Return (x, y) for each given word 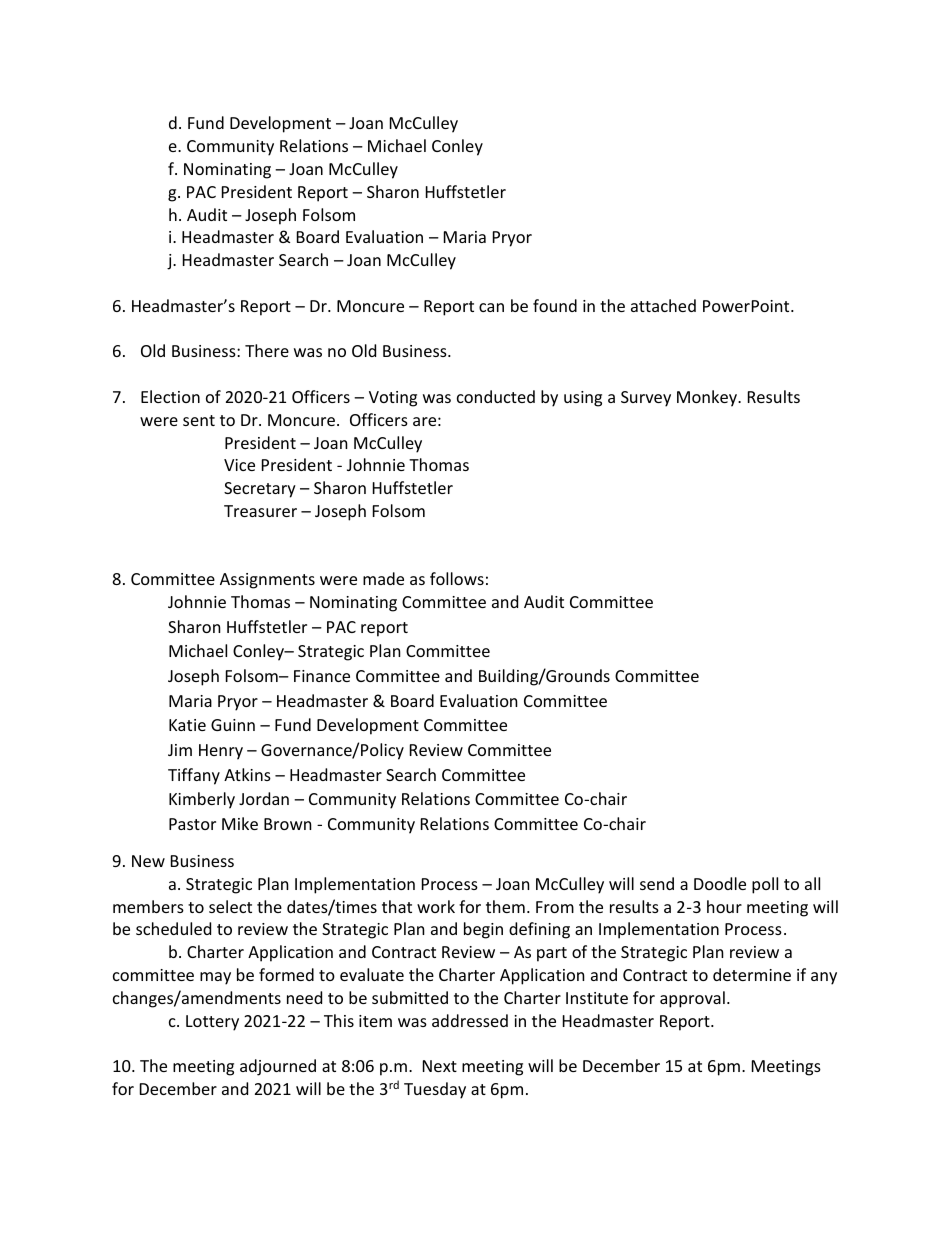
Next (440, 1066)
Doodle (720, 883)
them (505, 906)
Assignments (267, 581)
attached (663, 305)
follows (457, 578)
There (267, 350)
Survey (646, 399)
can (491, 307)
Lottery (212, 1023)
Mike (240, 823)
